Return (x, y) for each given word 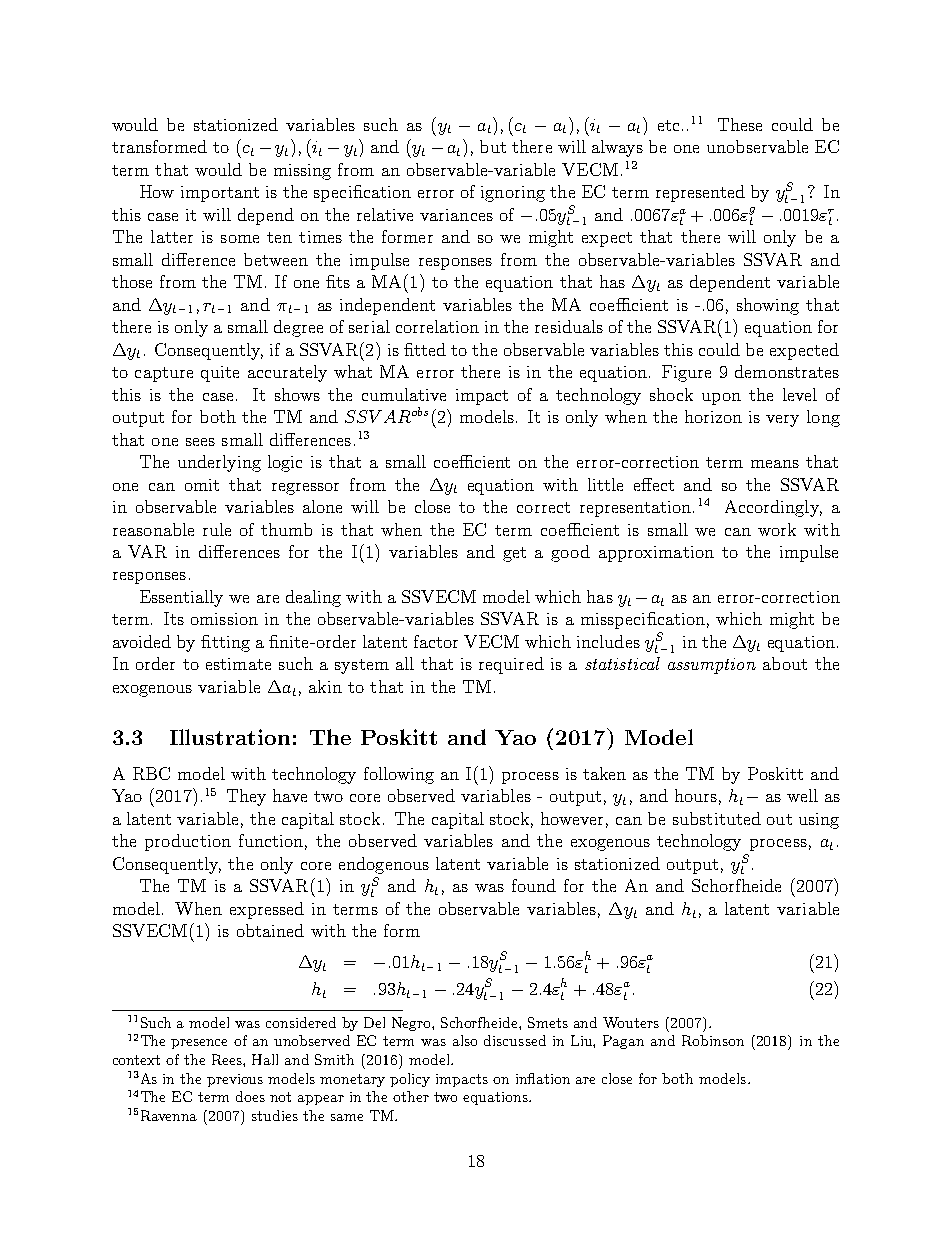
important (220, 194)
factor (436, 641)
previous (235, 1080)
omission (224, 619)
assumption (712, 666)
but (493, 146)
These (740, 124)
